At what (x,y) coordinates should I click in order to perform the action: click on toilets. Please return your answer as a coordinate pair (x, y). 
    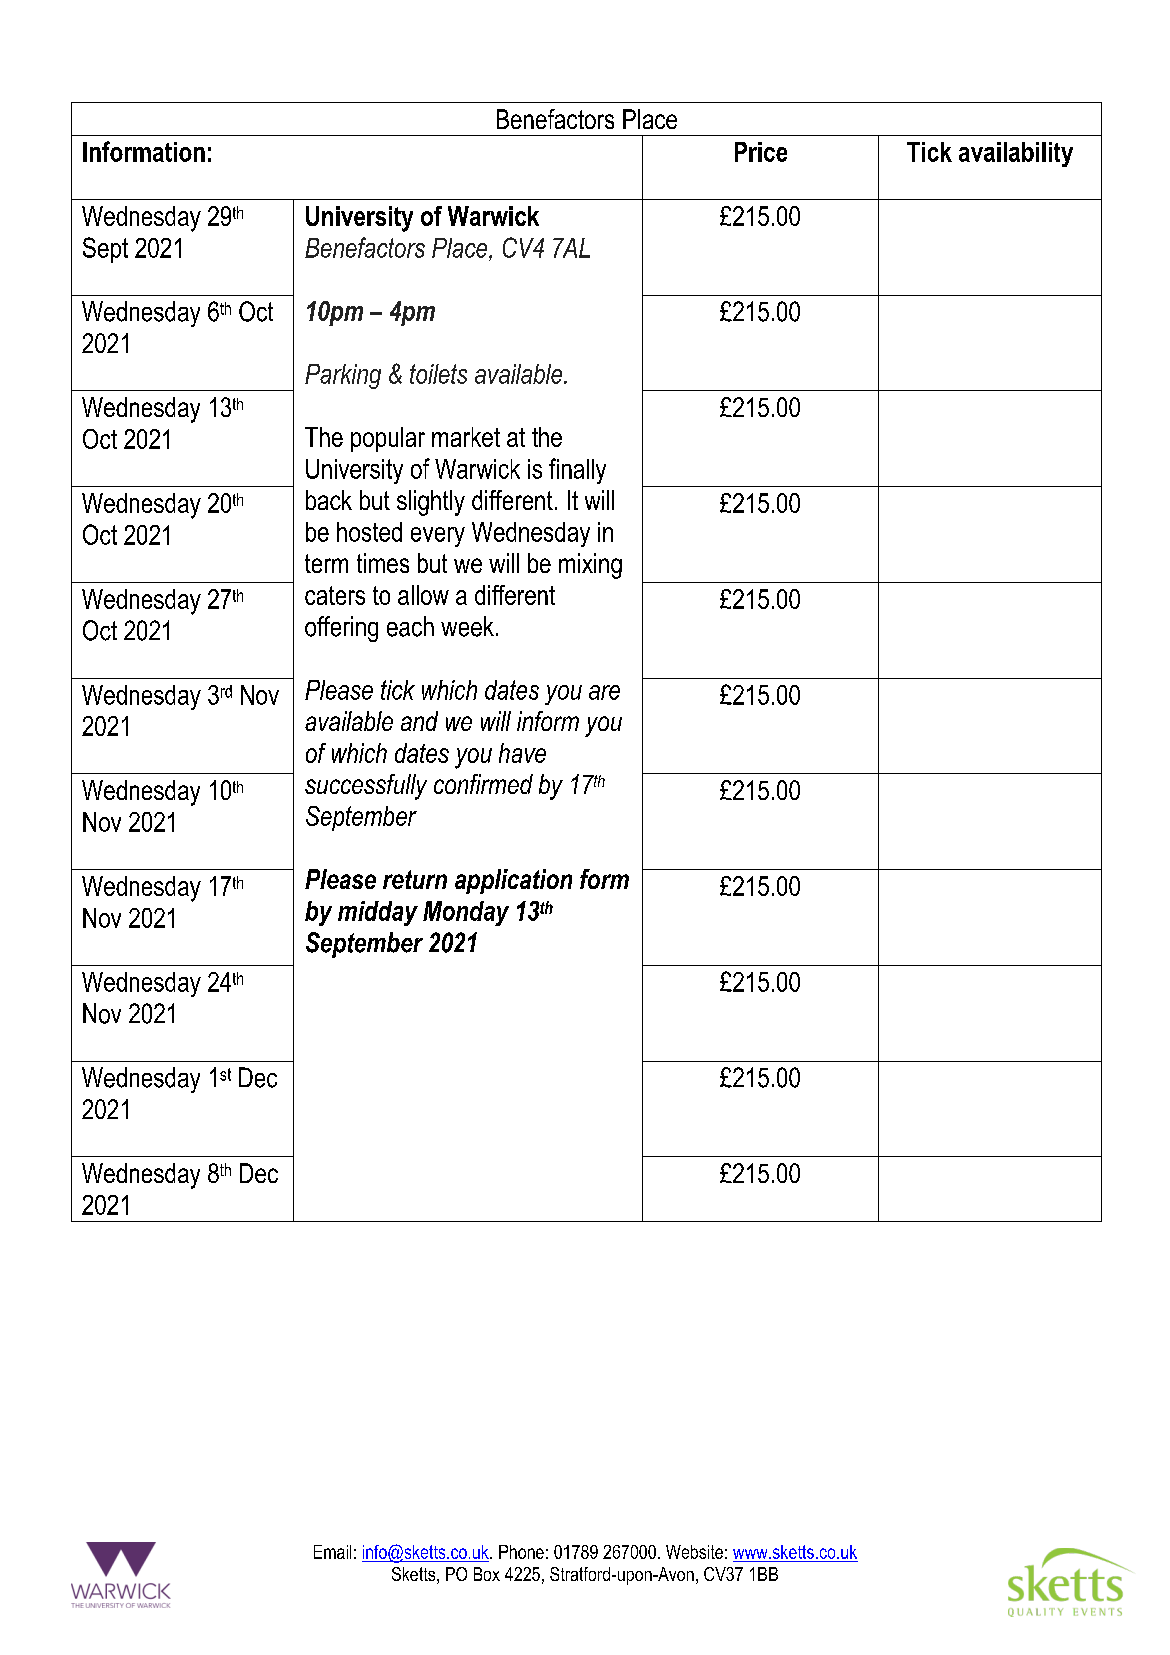
    Looking at the image, I should click on (438, 374).
